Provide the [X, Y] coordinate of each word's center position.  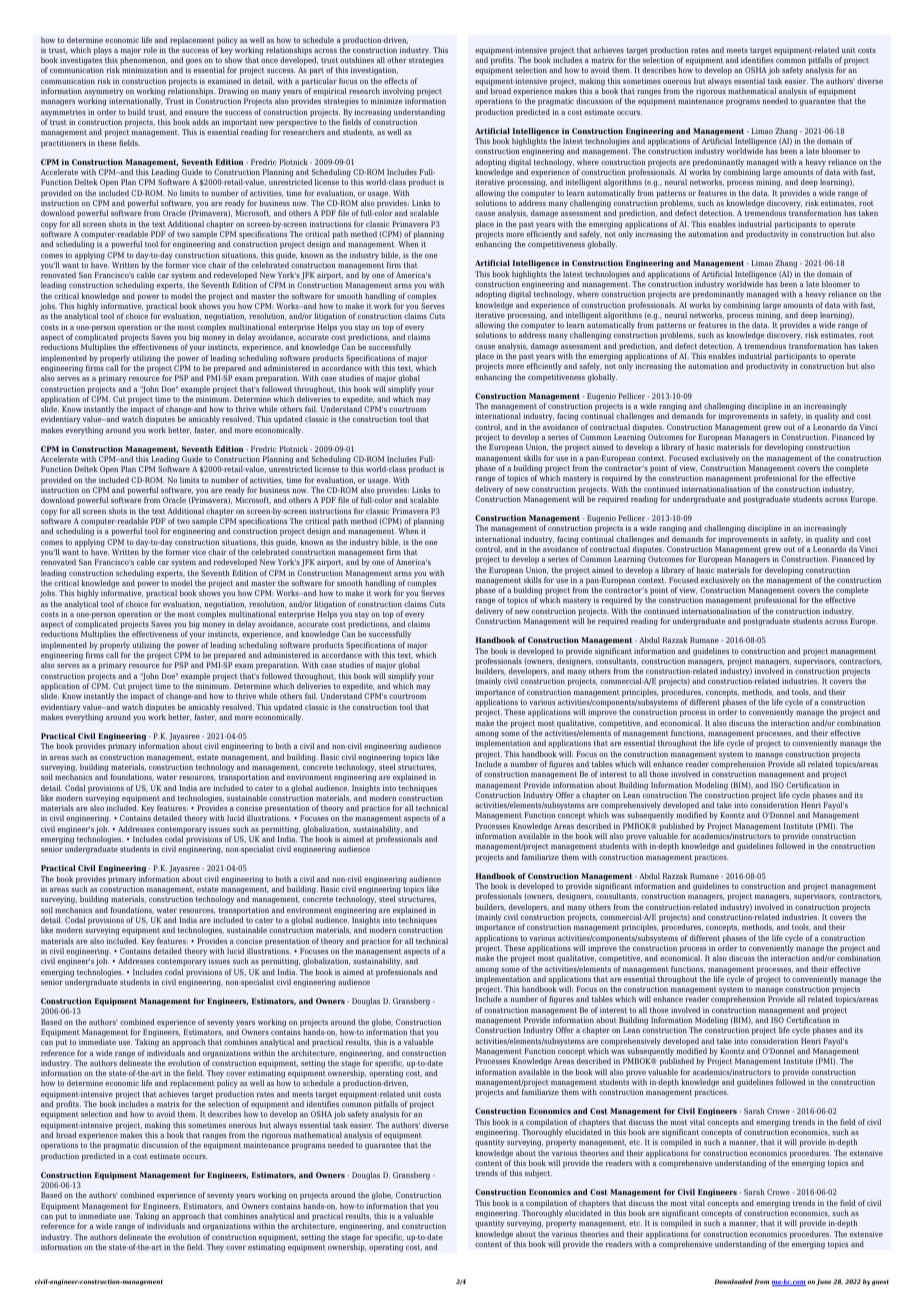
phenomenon [143, 62]
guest [880, 1283]
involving [398, 93]
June [824, 1282]
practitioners [63, 144]
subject [538, 1174]
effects [396, 81]
